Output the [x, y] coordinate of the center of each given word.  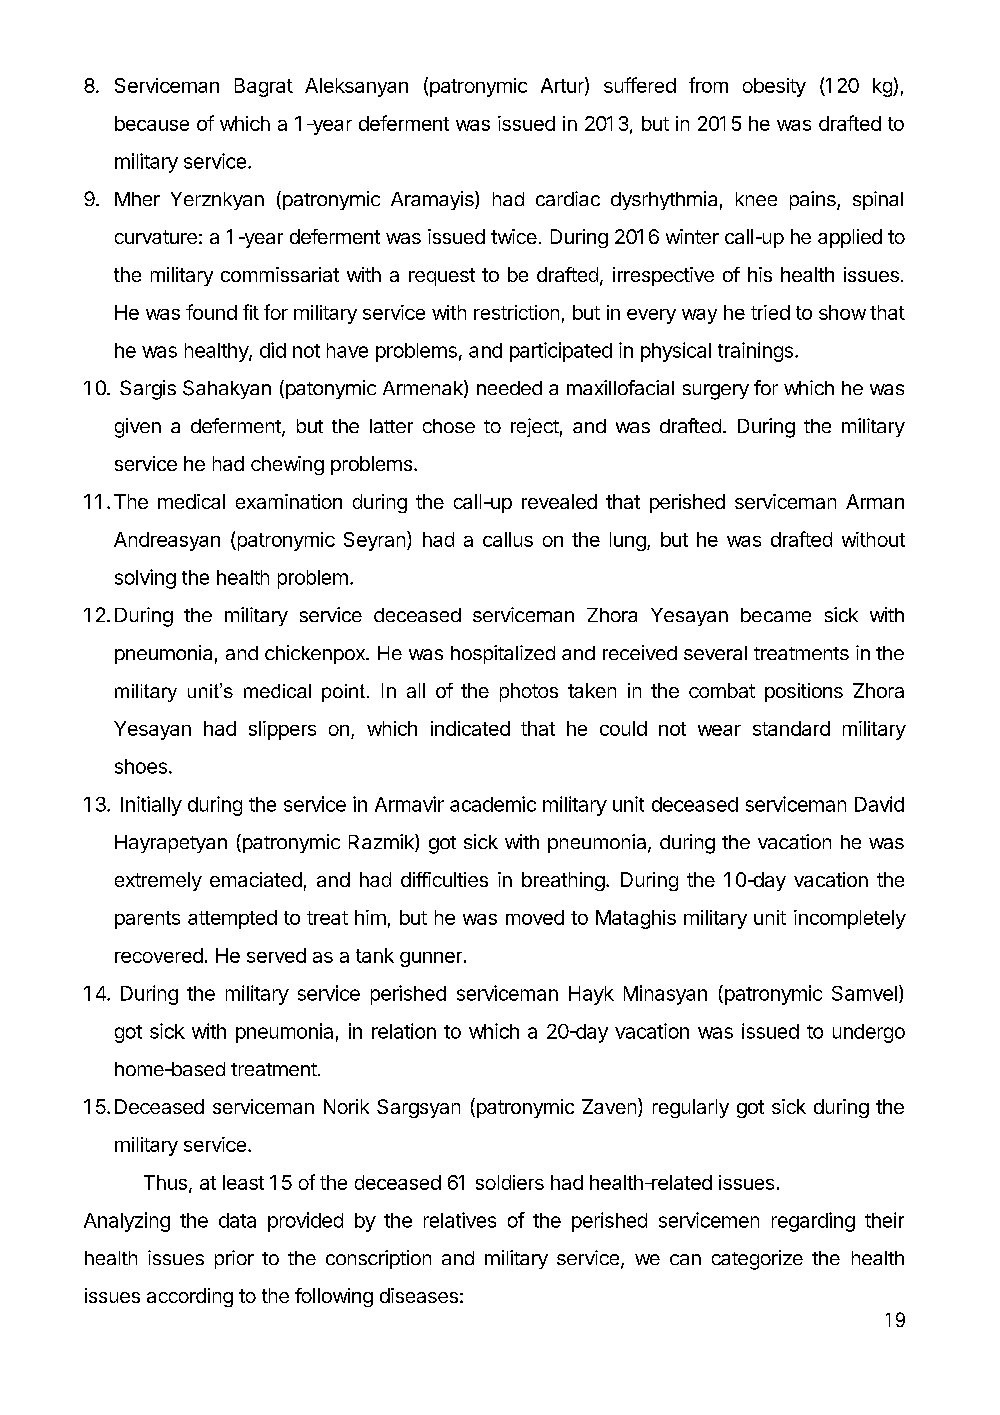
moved [535, 917]
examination [289, 501]
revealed [559, 501]
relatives [460, 1220]
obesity [774, 87]
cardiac [568, 198]
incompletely [850, 919]
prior [234, 1259]
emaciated [256, 879]
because [152, 123]
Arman [875, 501]
